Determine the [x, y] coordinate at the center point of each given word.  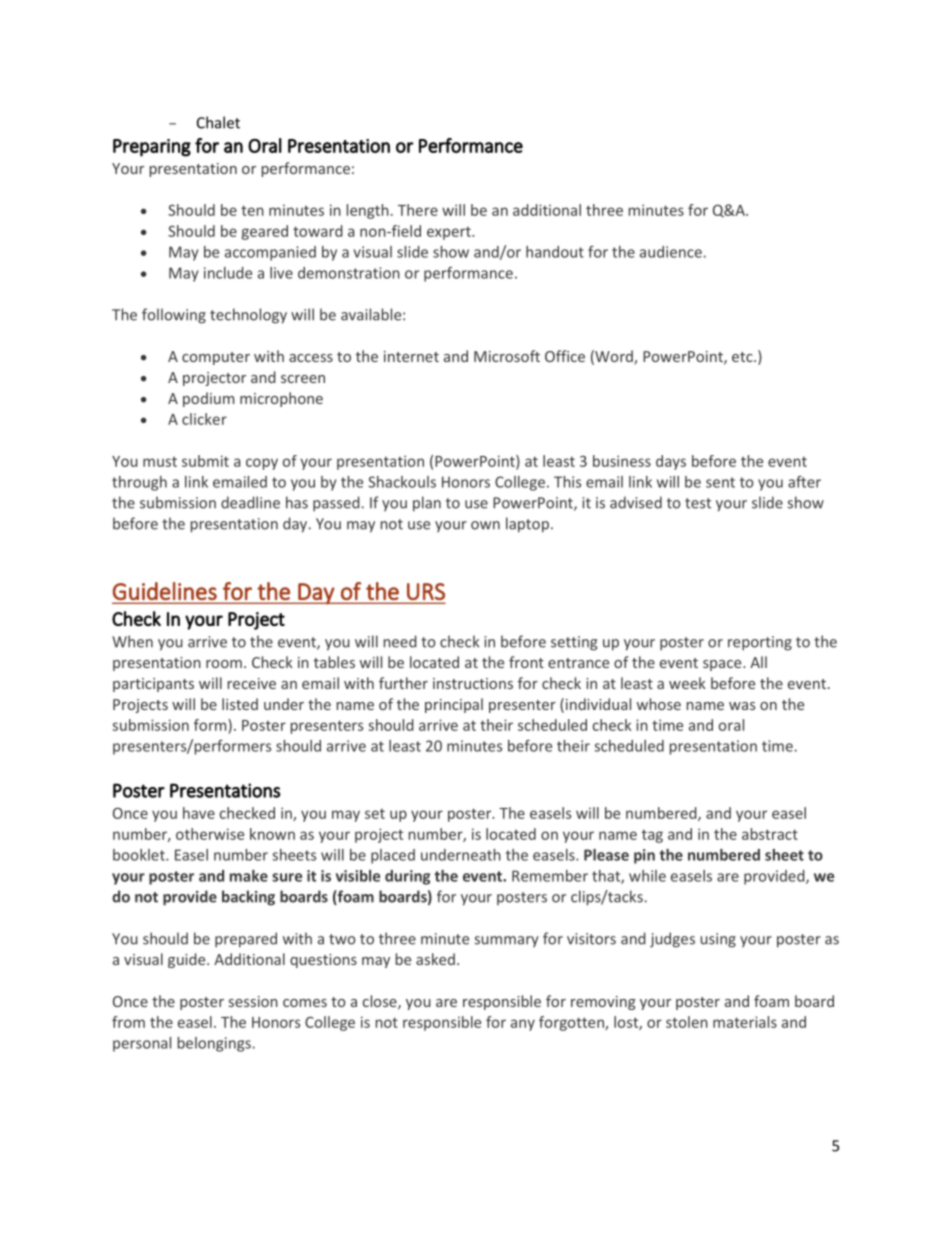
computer [216, 358]
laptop [527, 525]
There [418, 210]
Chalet [218, 122]
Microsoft [507, 356]
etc [743, 357]
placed [393, 856]
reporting [760, 643]
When [132, 641]
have [199, 813]
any [523, 1025]
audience [671, 252]
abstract [770, 834]
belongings [214, 1044]
